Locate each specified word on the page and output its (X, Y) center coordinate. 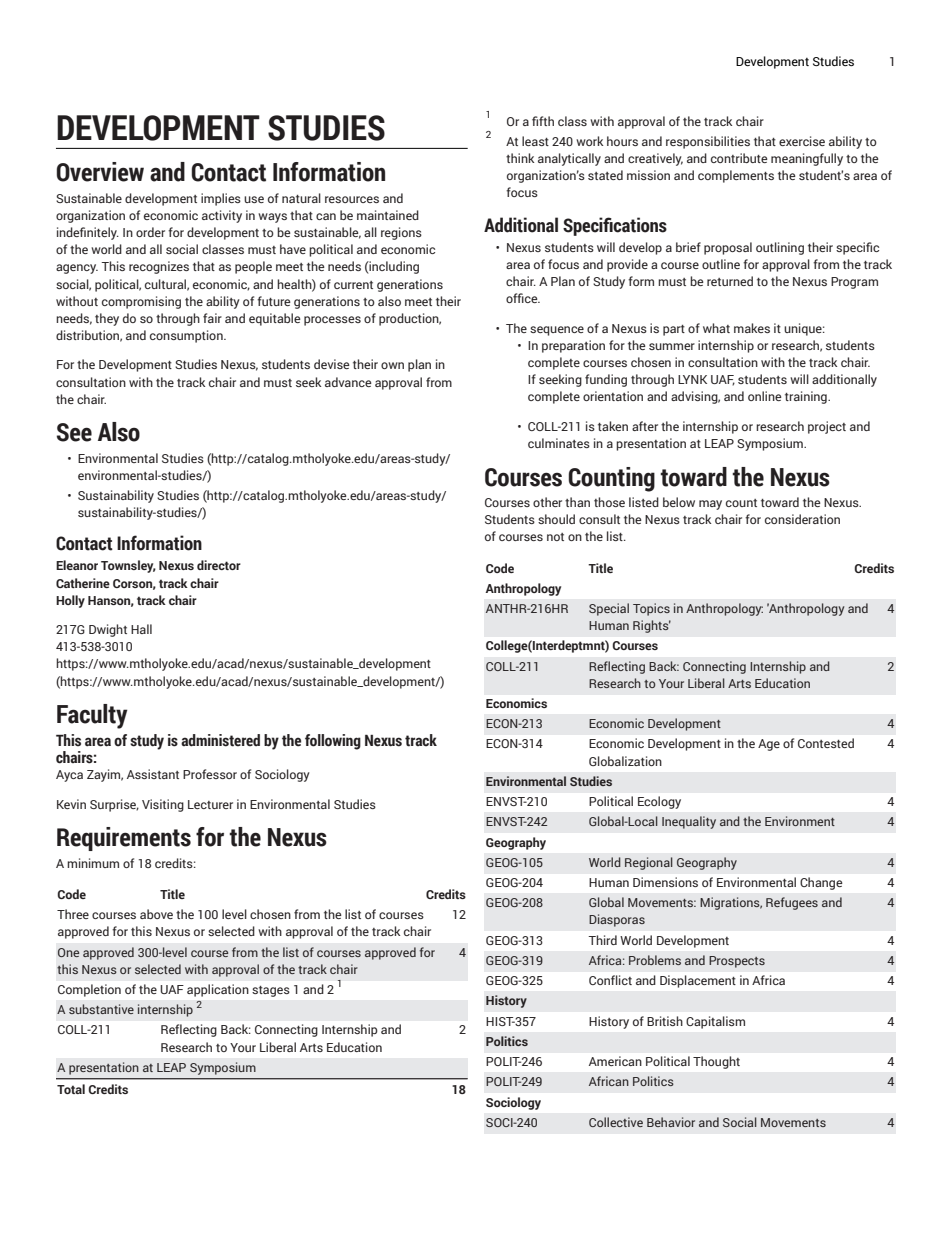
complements (736, 176)
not (555, 537)
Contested (826, 743)
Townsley (128, 566)
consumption (187, 336)
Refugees (792, 903)
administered (220, 740)
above (156, 914)
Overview (100, 172)
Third (602, 940)
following (333, 742)
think (520, 158)
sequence (557, 331)
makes (752, 328)
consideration (802, 519)
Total (71, 1089)
